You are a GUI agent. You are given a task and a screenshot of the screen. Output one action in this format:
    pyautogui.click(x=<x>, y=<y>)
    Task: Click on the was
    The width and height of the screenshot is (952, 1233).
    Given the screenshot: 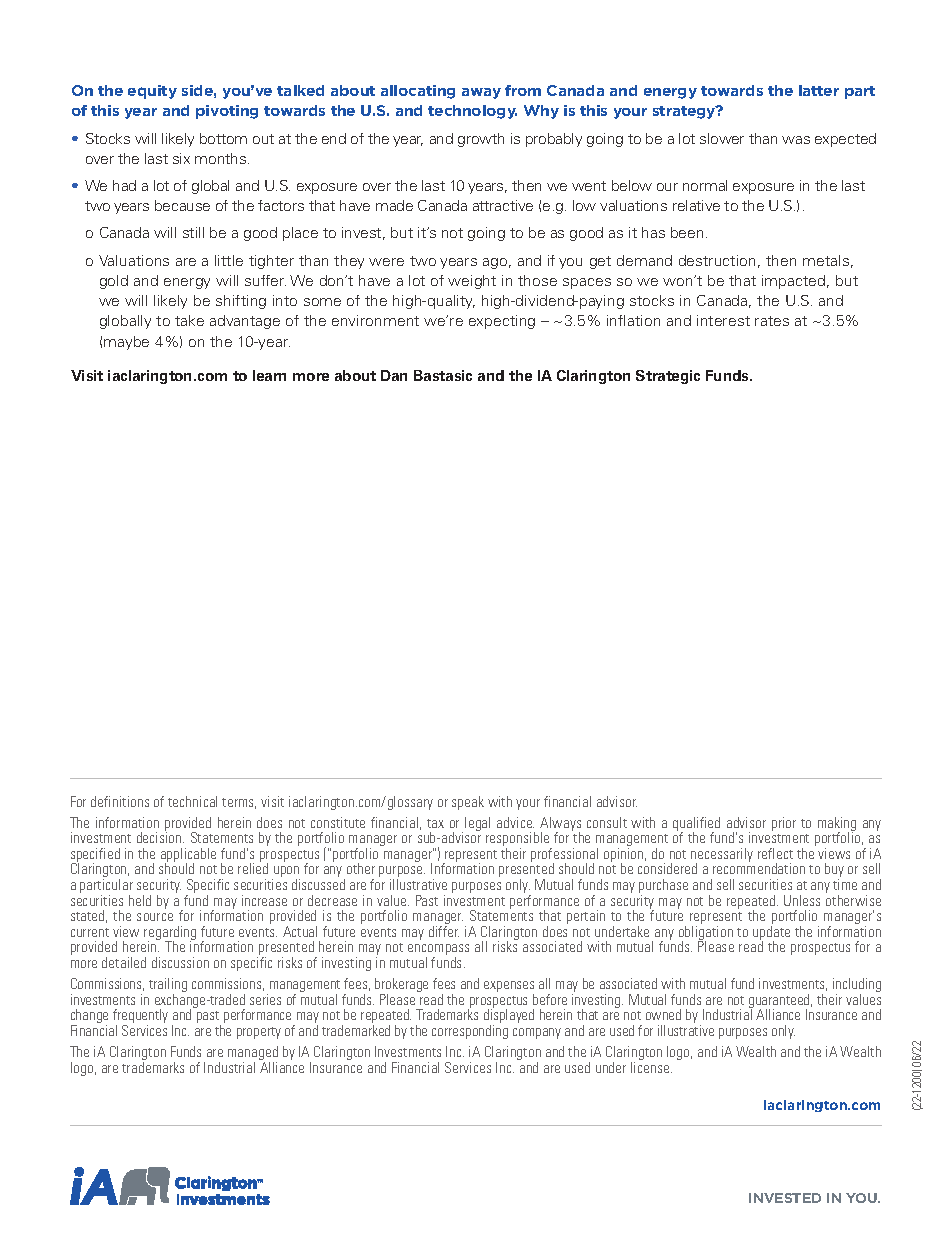 What is the action you would take?
    pyautogui.click(x=796, y=140)
